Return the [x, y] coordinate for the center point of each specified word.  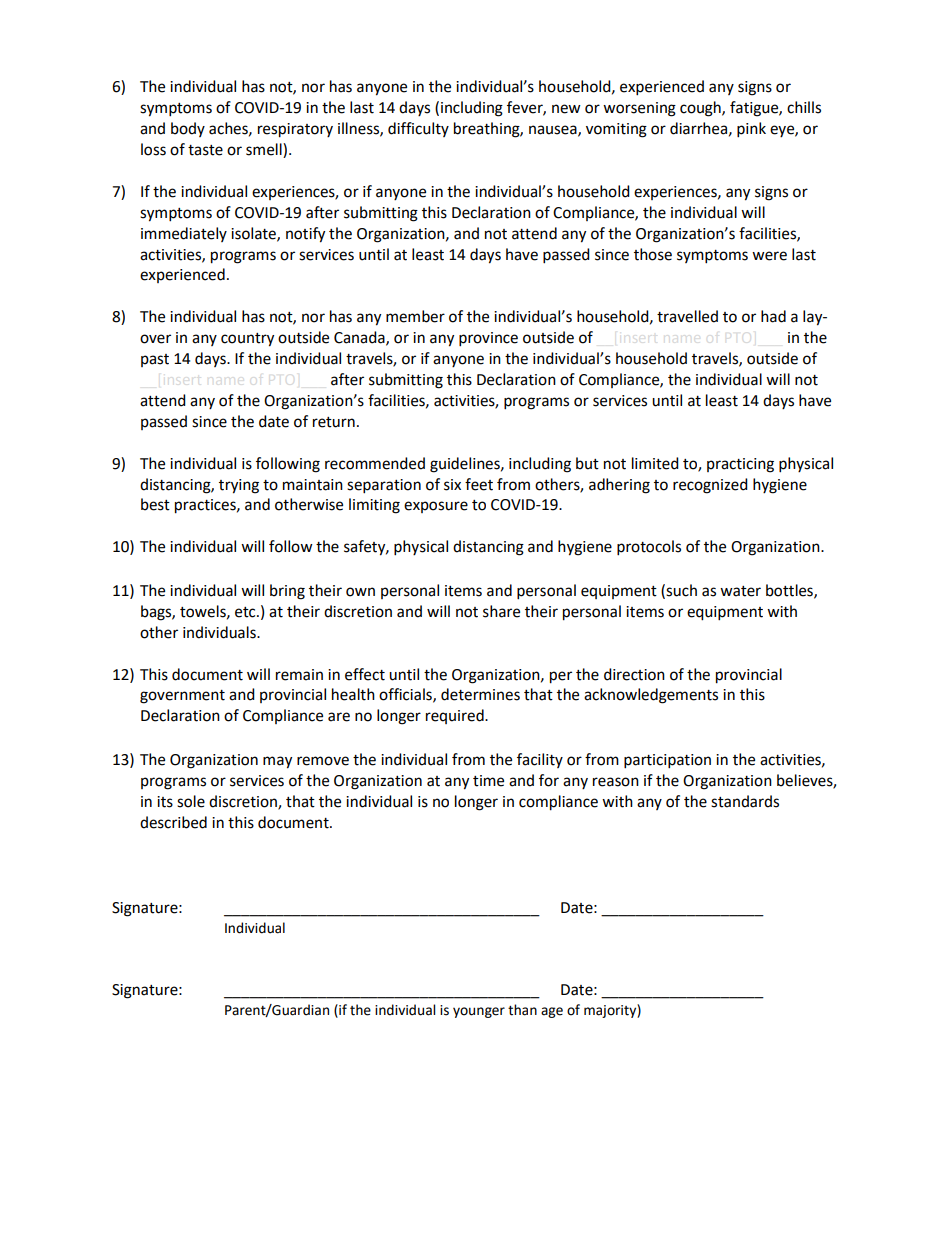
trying [239, 486]
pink [751, 130]
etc [246, 612]
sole [191, 801]
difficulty [418, 129]
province [488, 339]
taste [205, 150]
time [488, 781]
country [247, 340]
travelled [687, 316]
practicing [740, 465]
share [501, 611]
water [740, 591]
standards [745, 801]
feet [479, 484]
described [173, 822]
